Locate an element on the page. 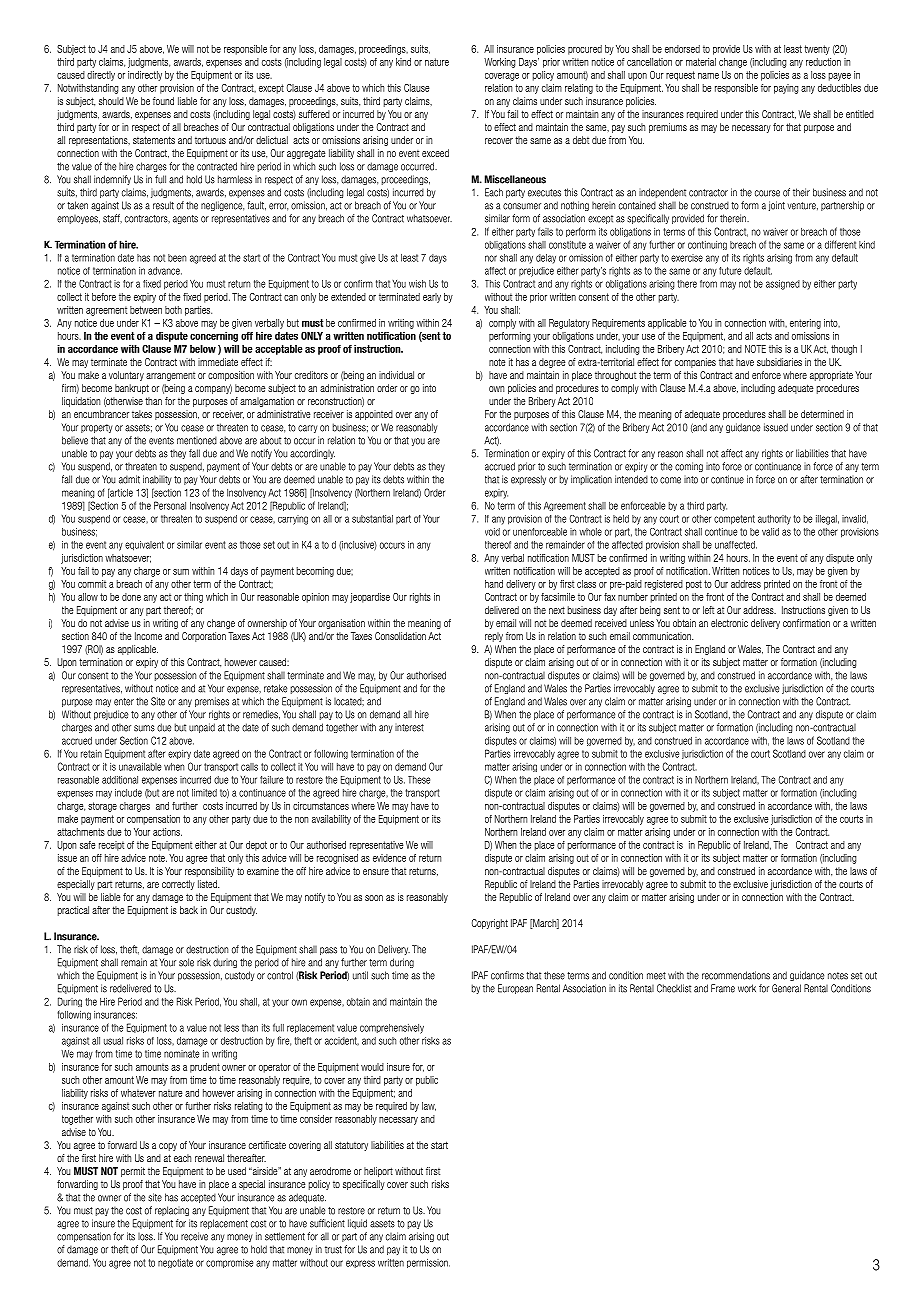 This page has width=924, height=1308. arrangement is located at coordinates (170, 376).
